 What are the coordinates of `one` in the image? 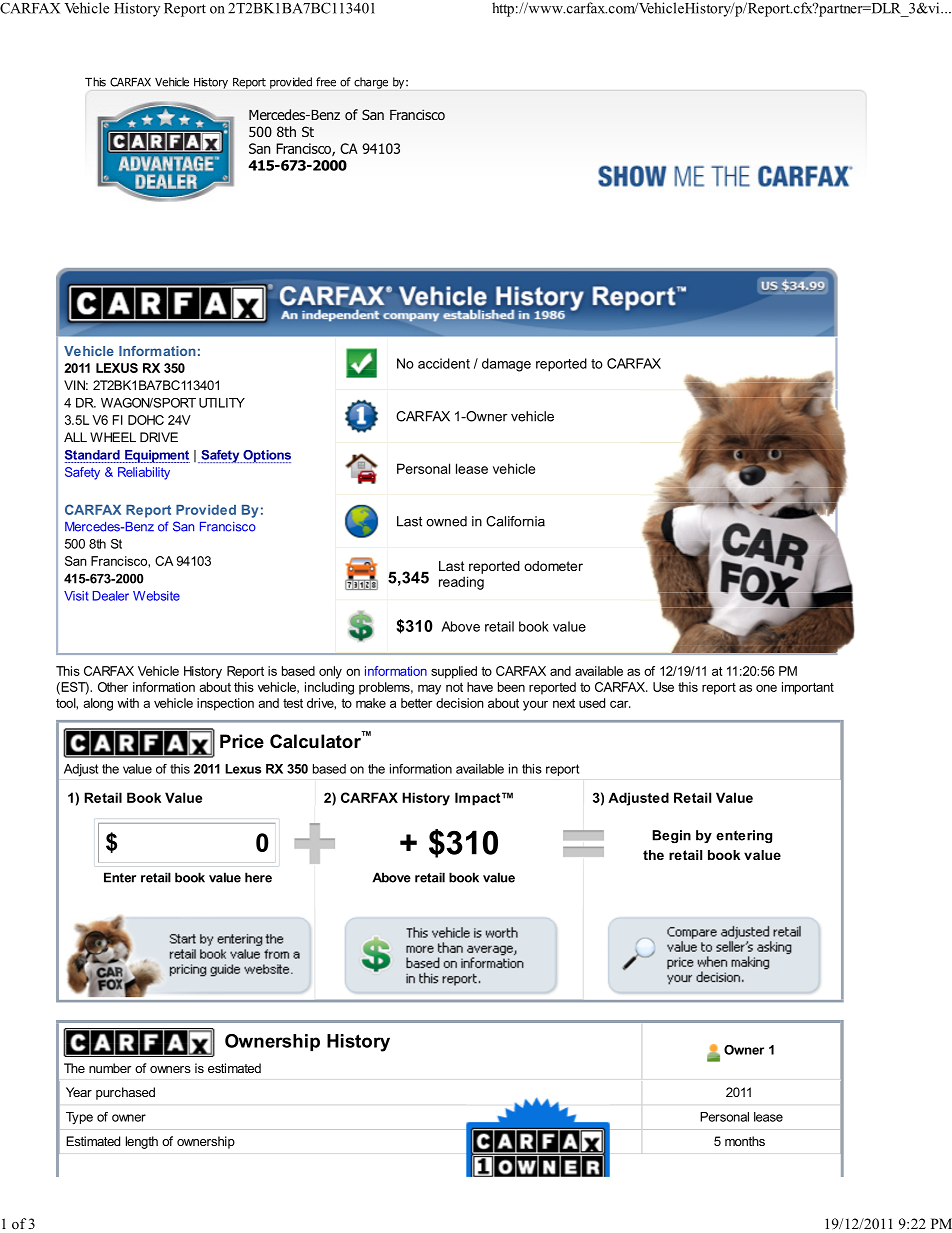 It's located at (766, 688).
